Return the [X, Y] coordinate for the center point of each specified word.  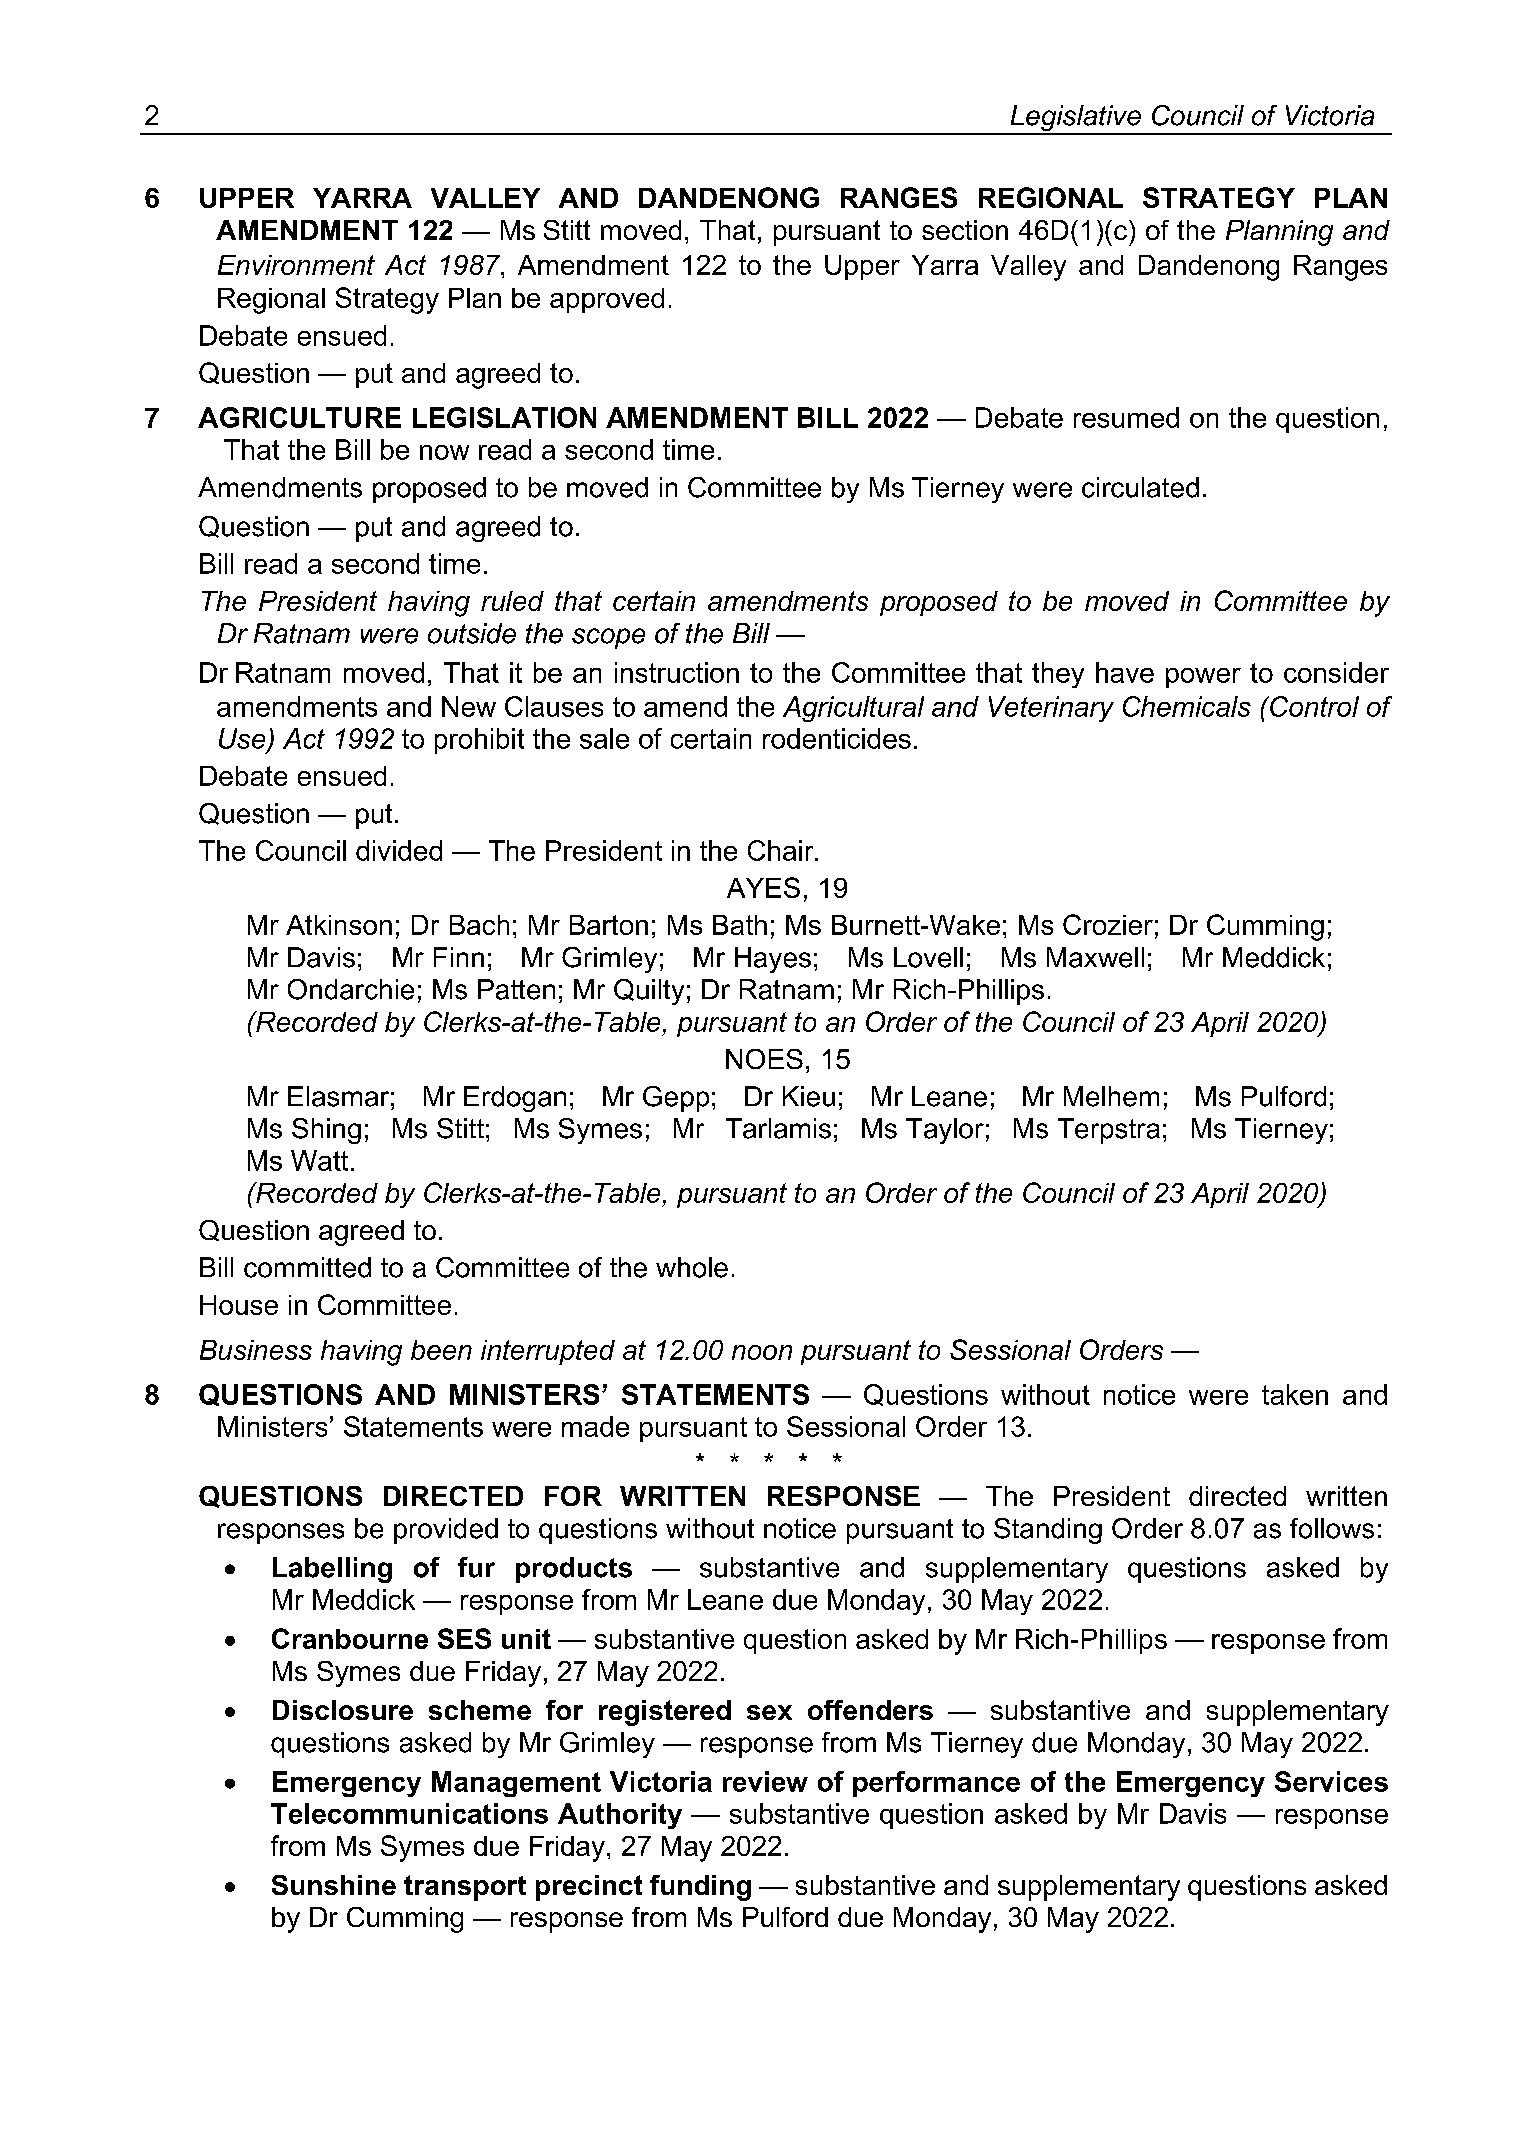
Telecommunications [409, 1813]
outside [472, 633]
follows [1332, 1528]
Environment [296, 265]
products [574, 1570]
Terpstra [1109, 1131]
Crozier [1108, 924]
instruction [677, 672]
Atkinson [339, 925]
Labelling [332, 1570]
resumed [1126, 417]
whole [692, 1267]
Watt [319, 1160]
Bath [740, 925]
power [1203, 678]
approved [607, 300]
